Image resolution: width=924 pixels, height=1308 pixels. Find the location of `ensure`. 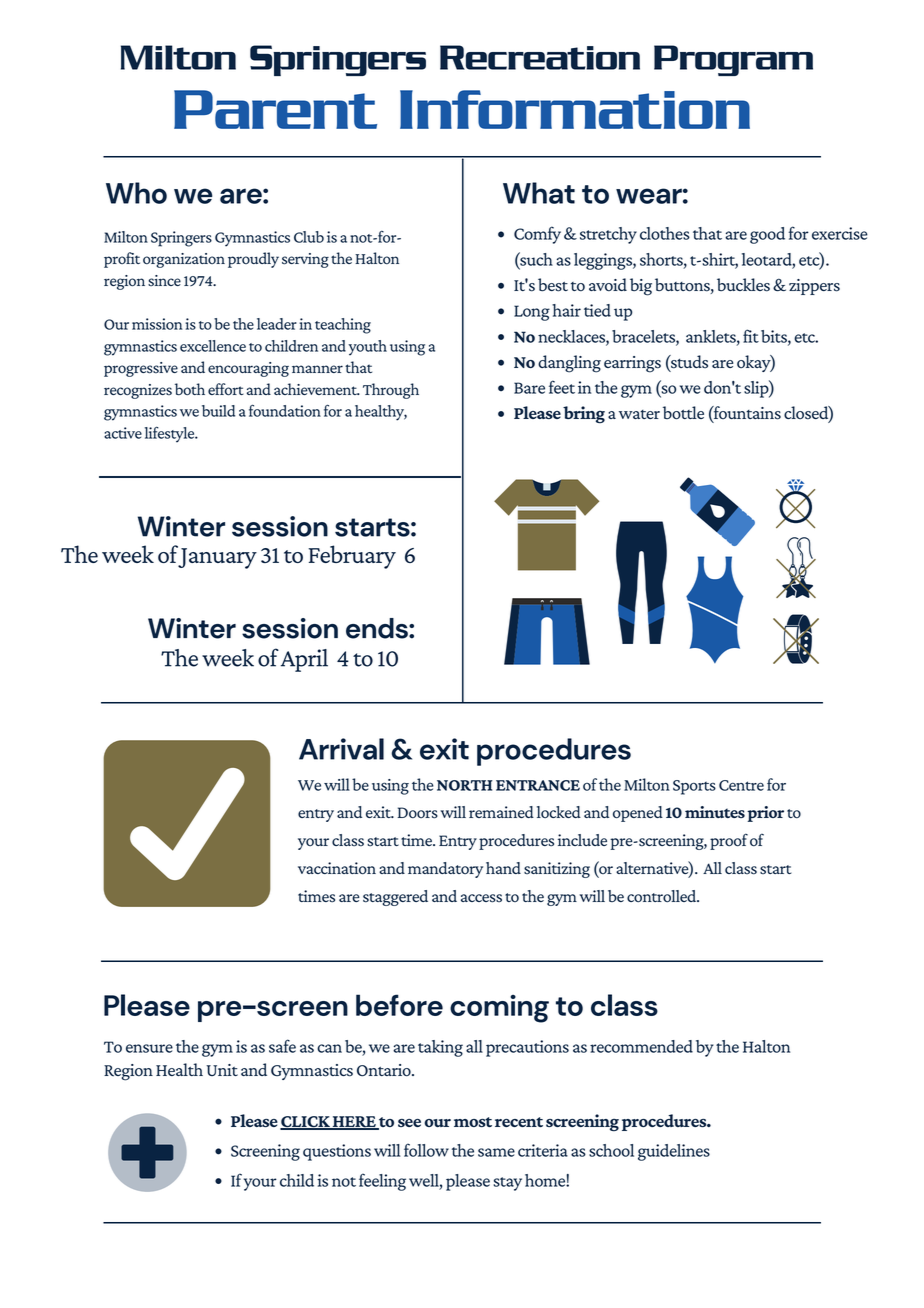

ensure is located at coordinates (149, 1048).
